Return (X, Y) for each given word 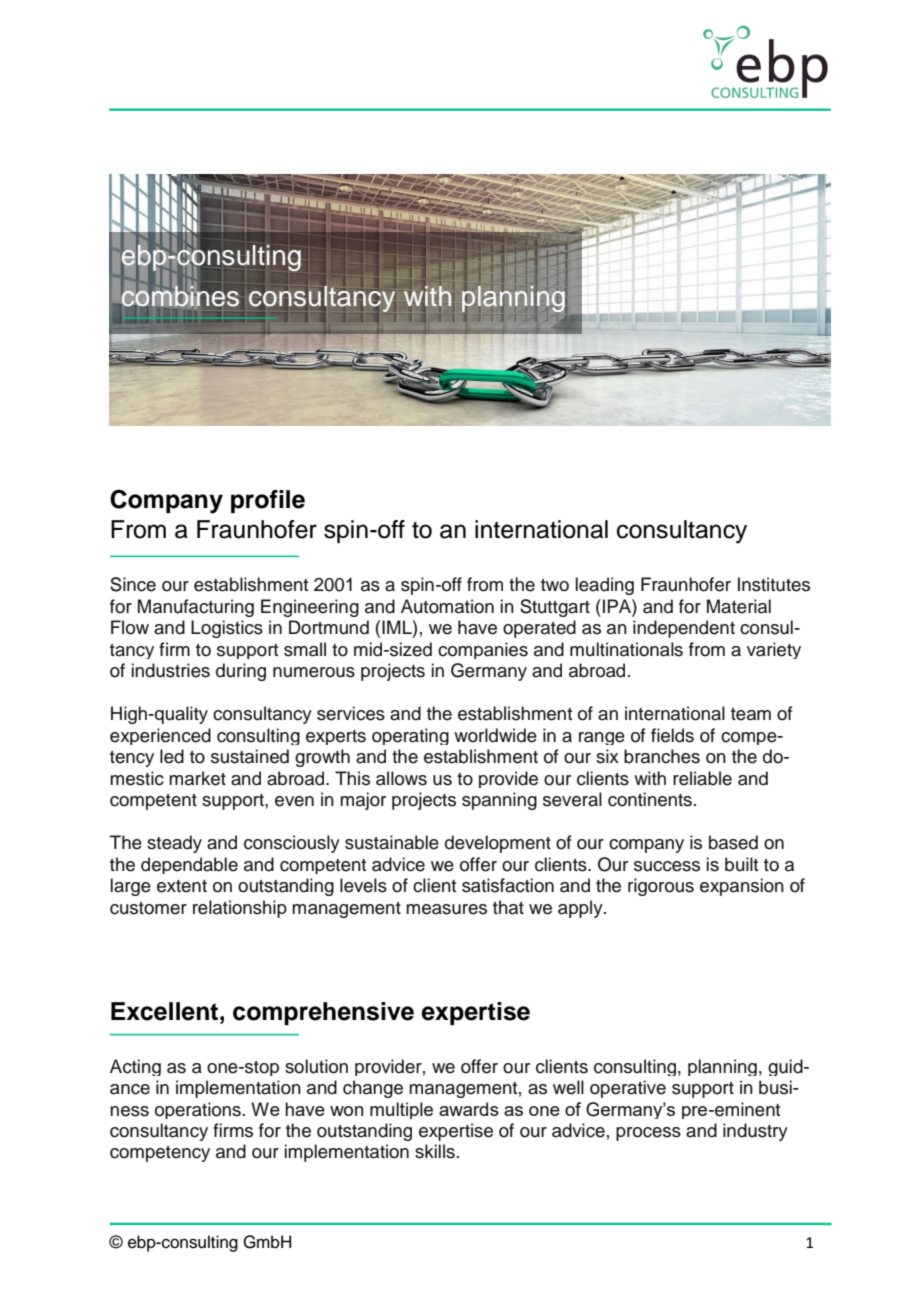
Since (133, 584)
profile (268, 501)
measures (446, 909)
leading (604, 586)
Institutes (774, 584)
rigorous (661, 887)
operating (410, 736)
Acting (135, 1067)
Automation (447, 606)
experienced (160, 736)
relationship (240, 909)
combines (180, 295)
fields (672, 735)
